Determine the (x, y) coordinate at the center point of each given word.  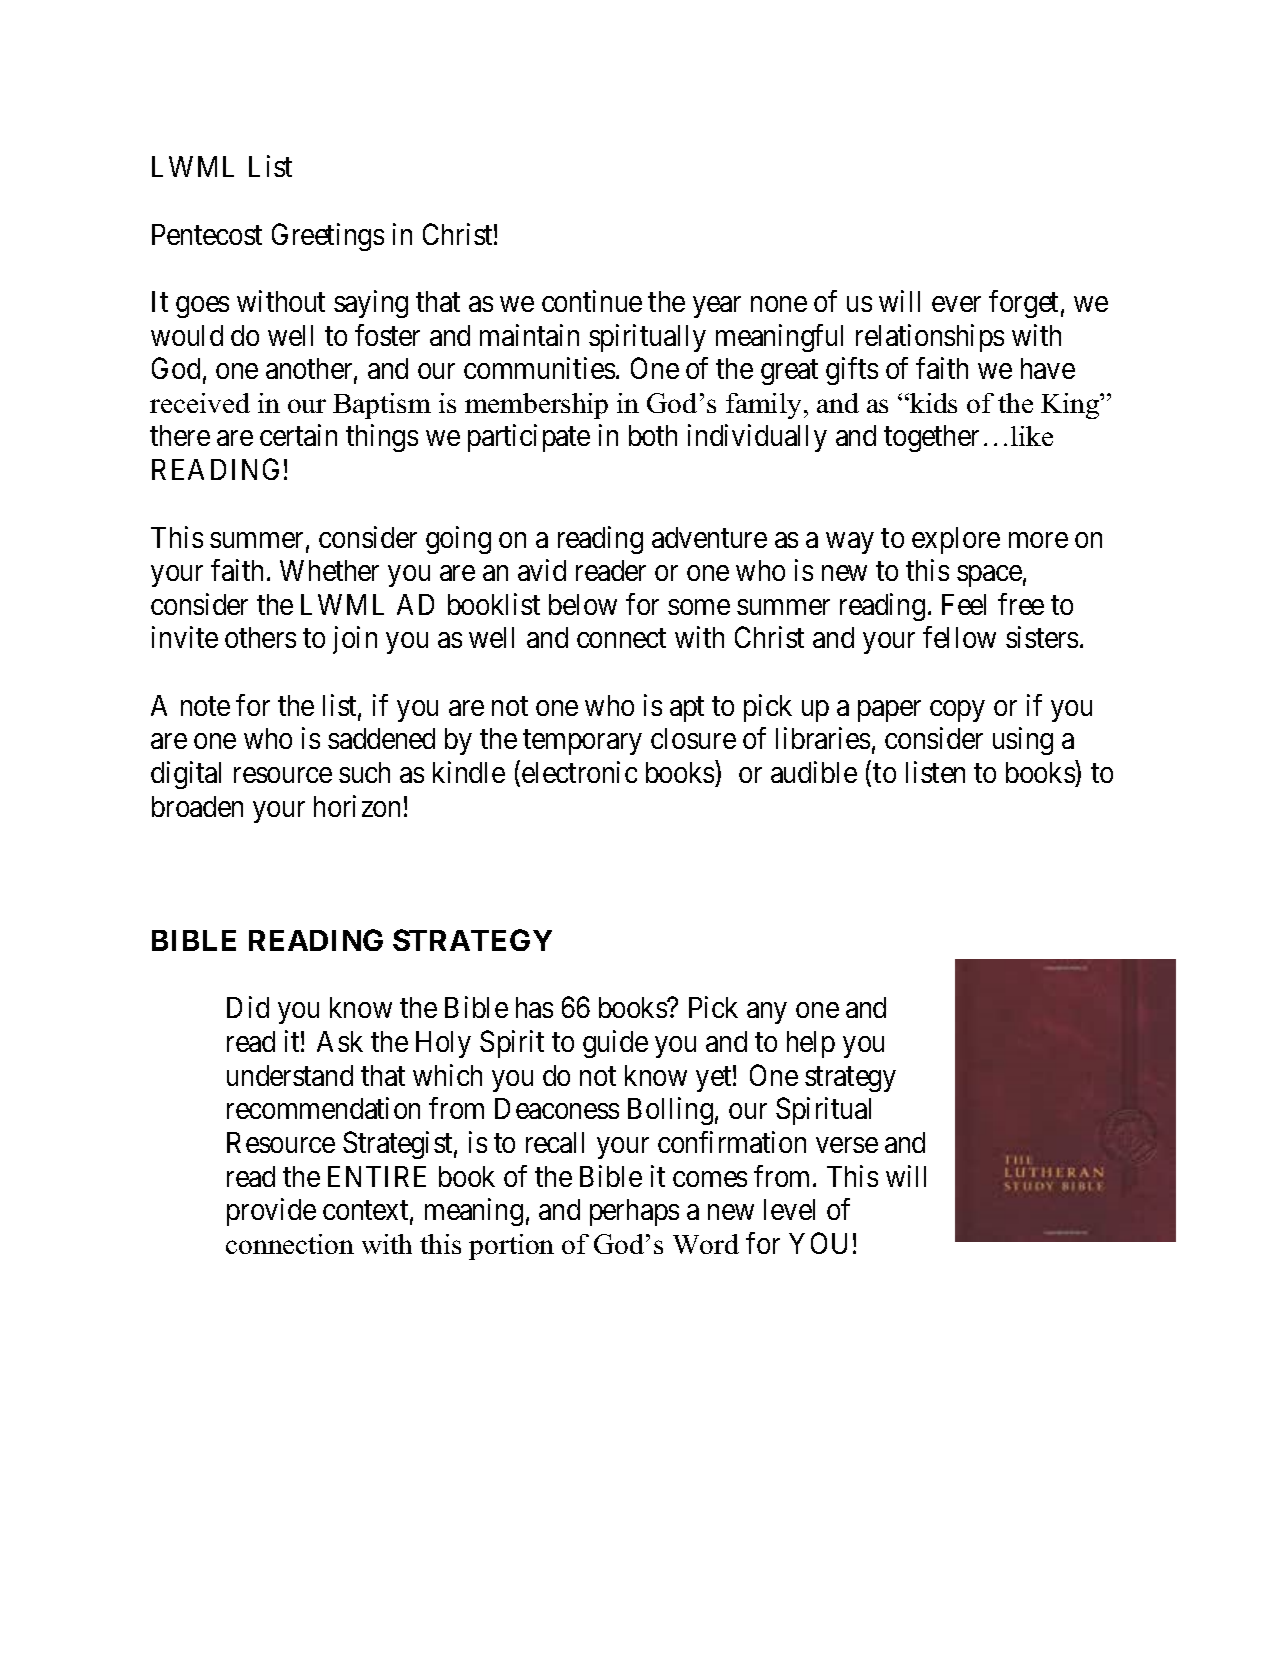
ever (956, 304)
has (534, 1007)
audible (814, 772)
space (989, 576)
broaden (197, 806)
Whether (329, 570)
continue (592, 301)
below (583, 604)
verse (847, 1145)
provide (271, 1212)
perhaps (634, 1212)
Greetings (328, 237)
